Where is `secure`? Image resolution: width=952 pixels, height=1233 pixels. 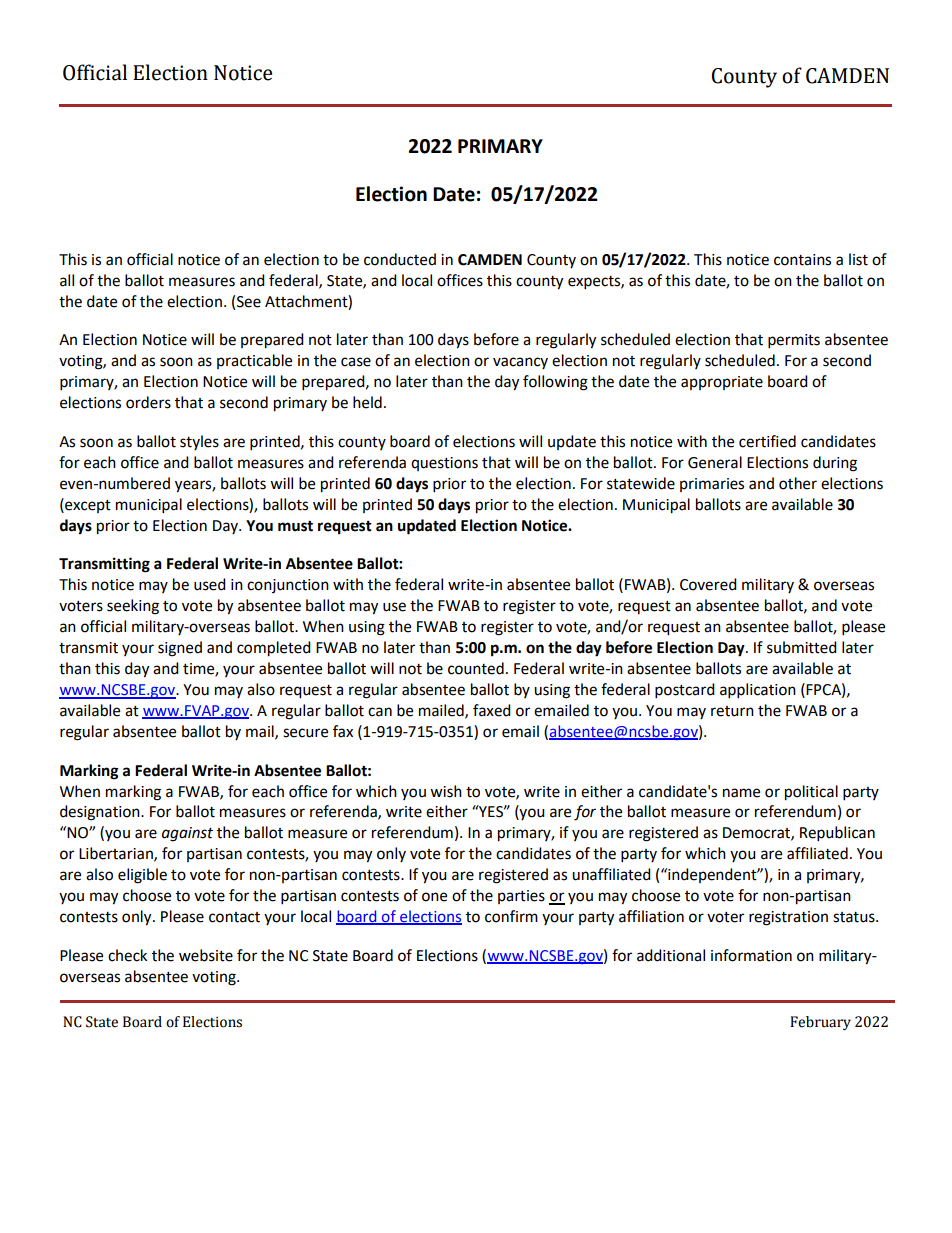
secure is located at coordinates (305, 733).
